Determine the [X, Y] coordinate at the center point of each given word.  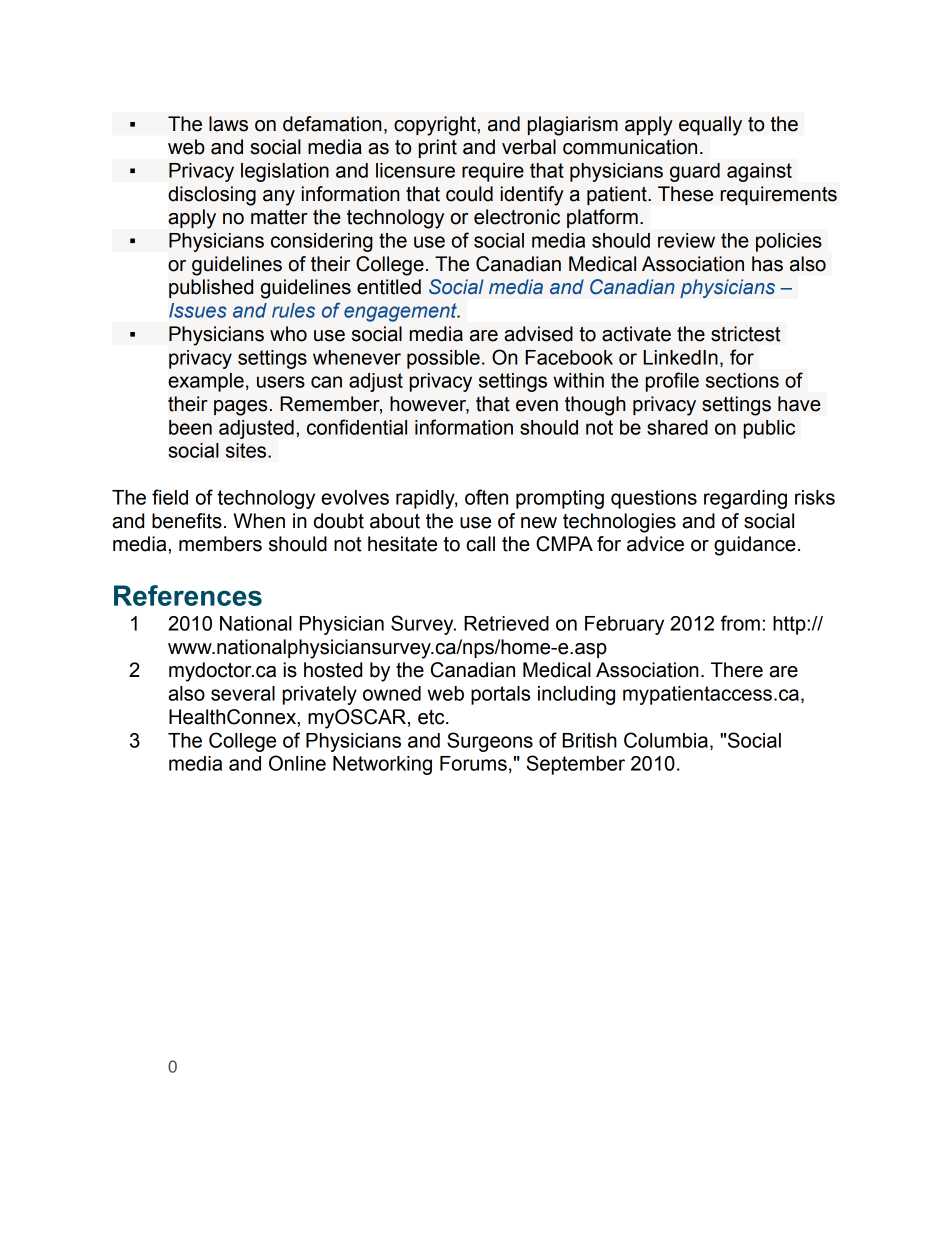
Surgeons [490, 742]
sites [247, 450]
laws [228, 124]
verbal [529, 147]
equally [710, 126]
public [769, 429]
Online [297, 763]
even [537, 406]
